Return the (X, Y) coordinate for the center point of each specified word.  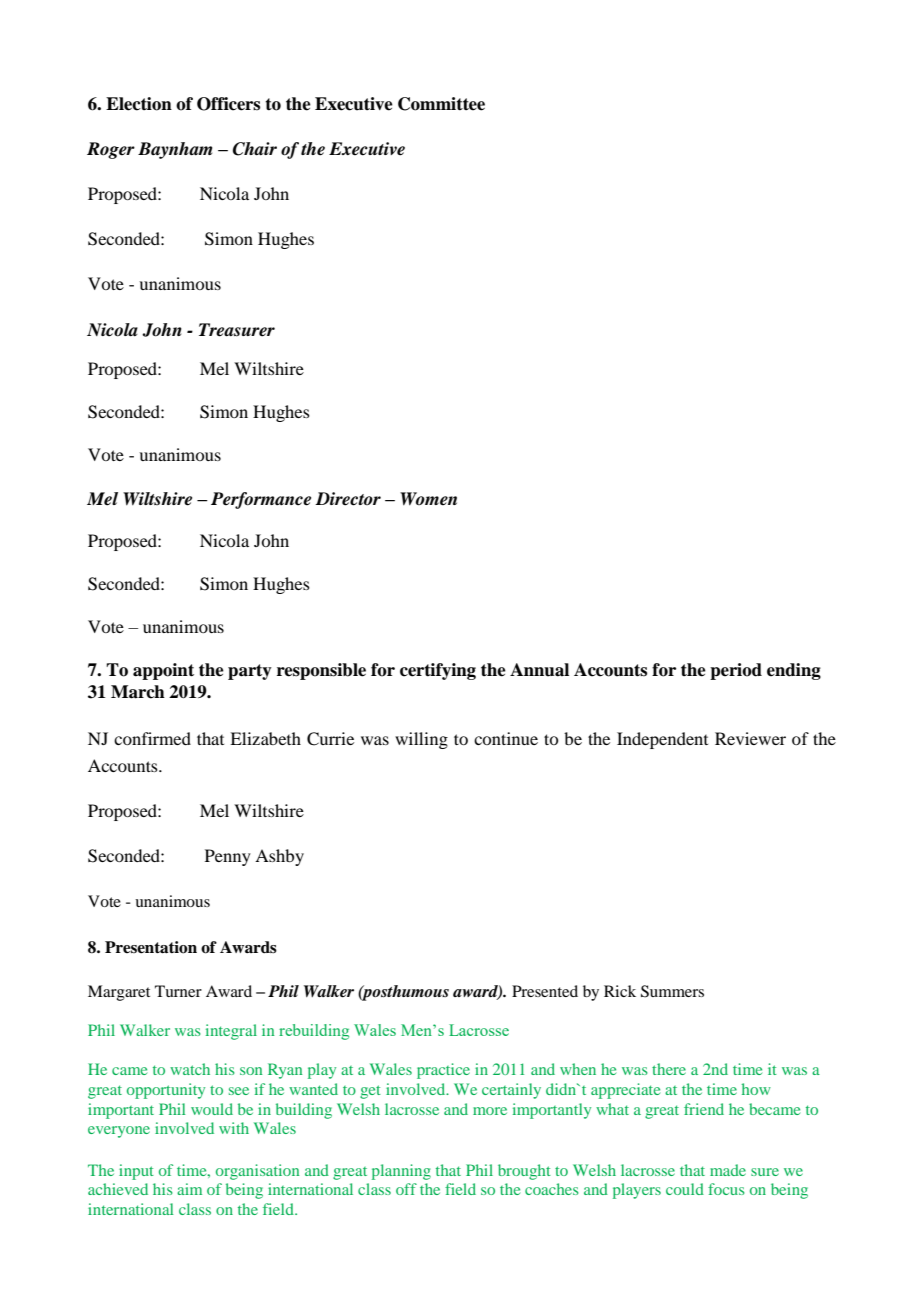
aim (189, 1189)
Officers (228, 104)
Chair (255, 149)
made (728, 1170)
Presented (545, 991)
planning (401, 1172)
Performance (261, 500)
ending (794, 671)
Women (428, 499)
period (736, 671)
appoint (163, 671)
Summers (672, 991)
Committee (441, 104)
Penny (228, 857)
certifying (438, 671)
